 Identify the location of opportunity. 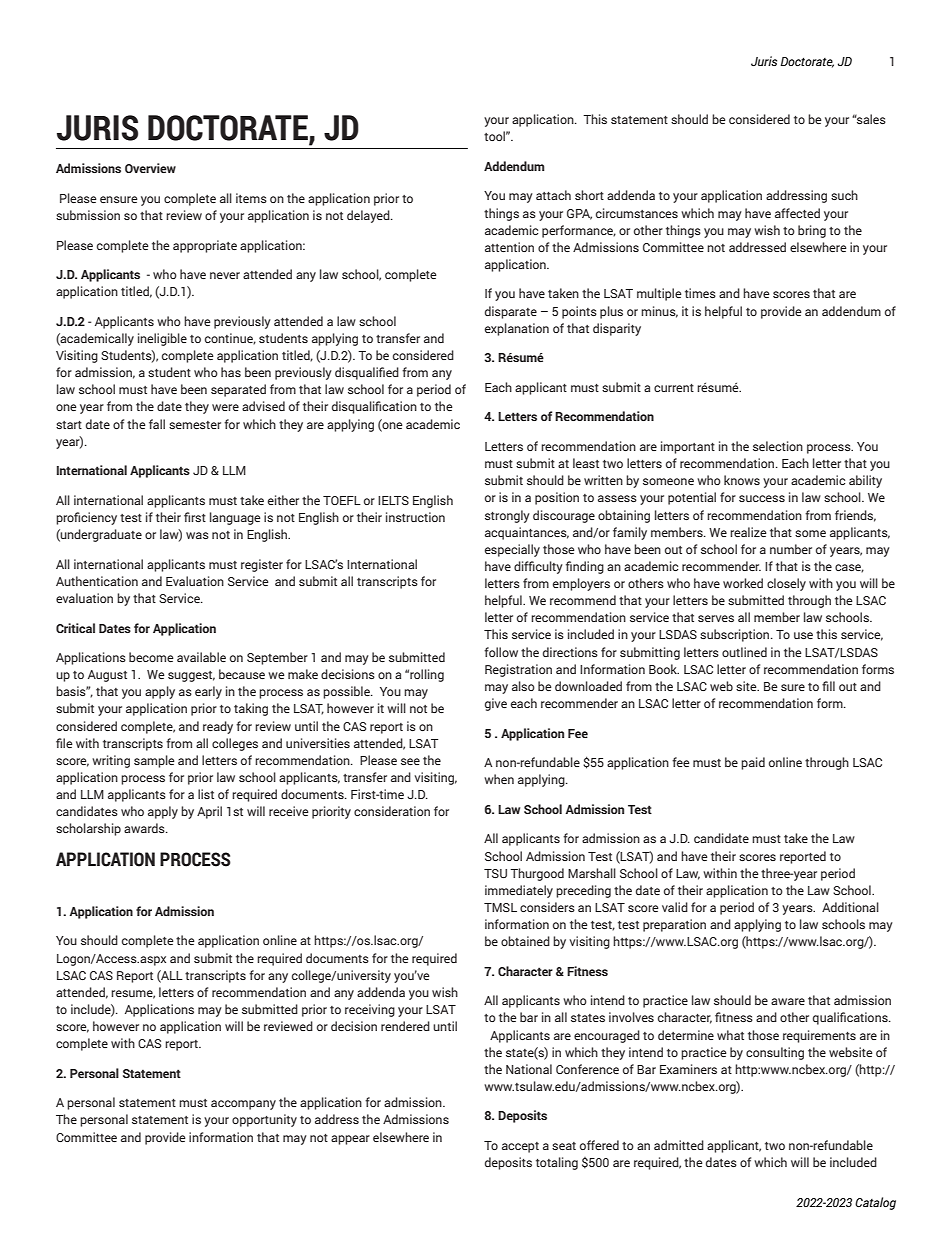
(264, 1120).
